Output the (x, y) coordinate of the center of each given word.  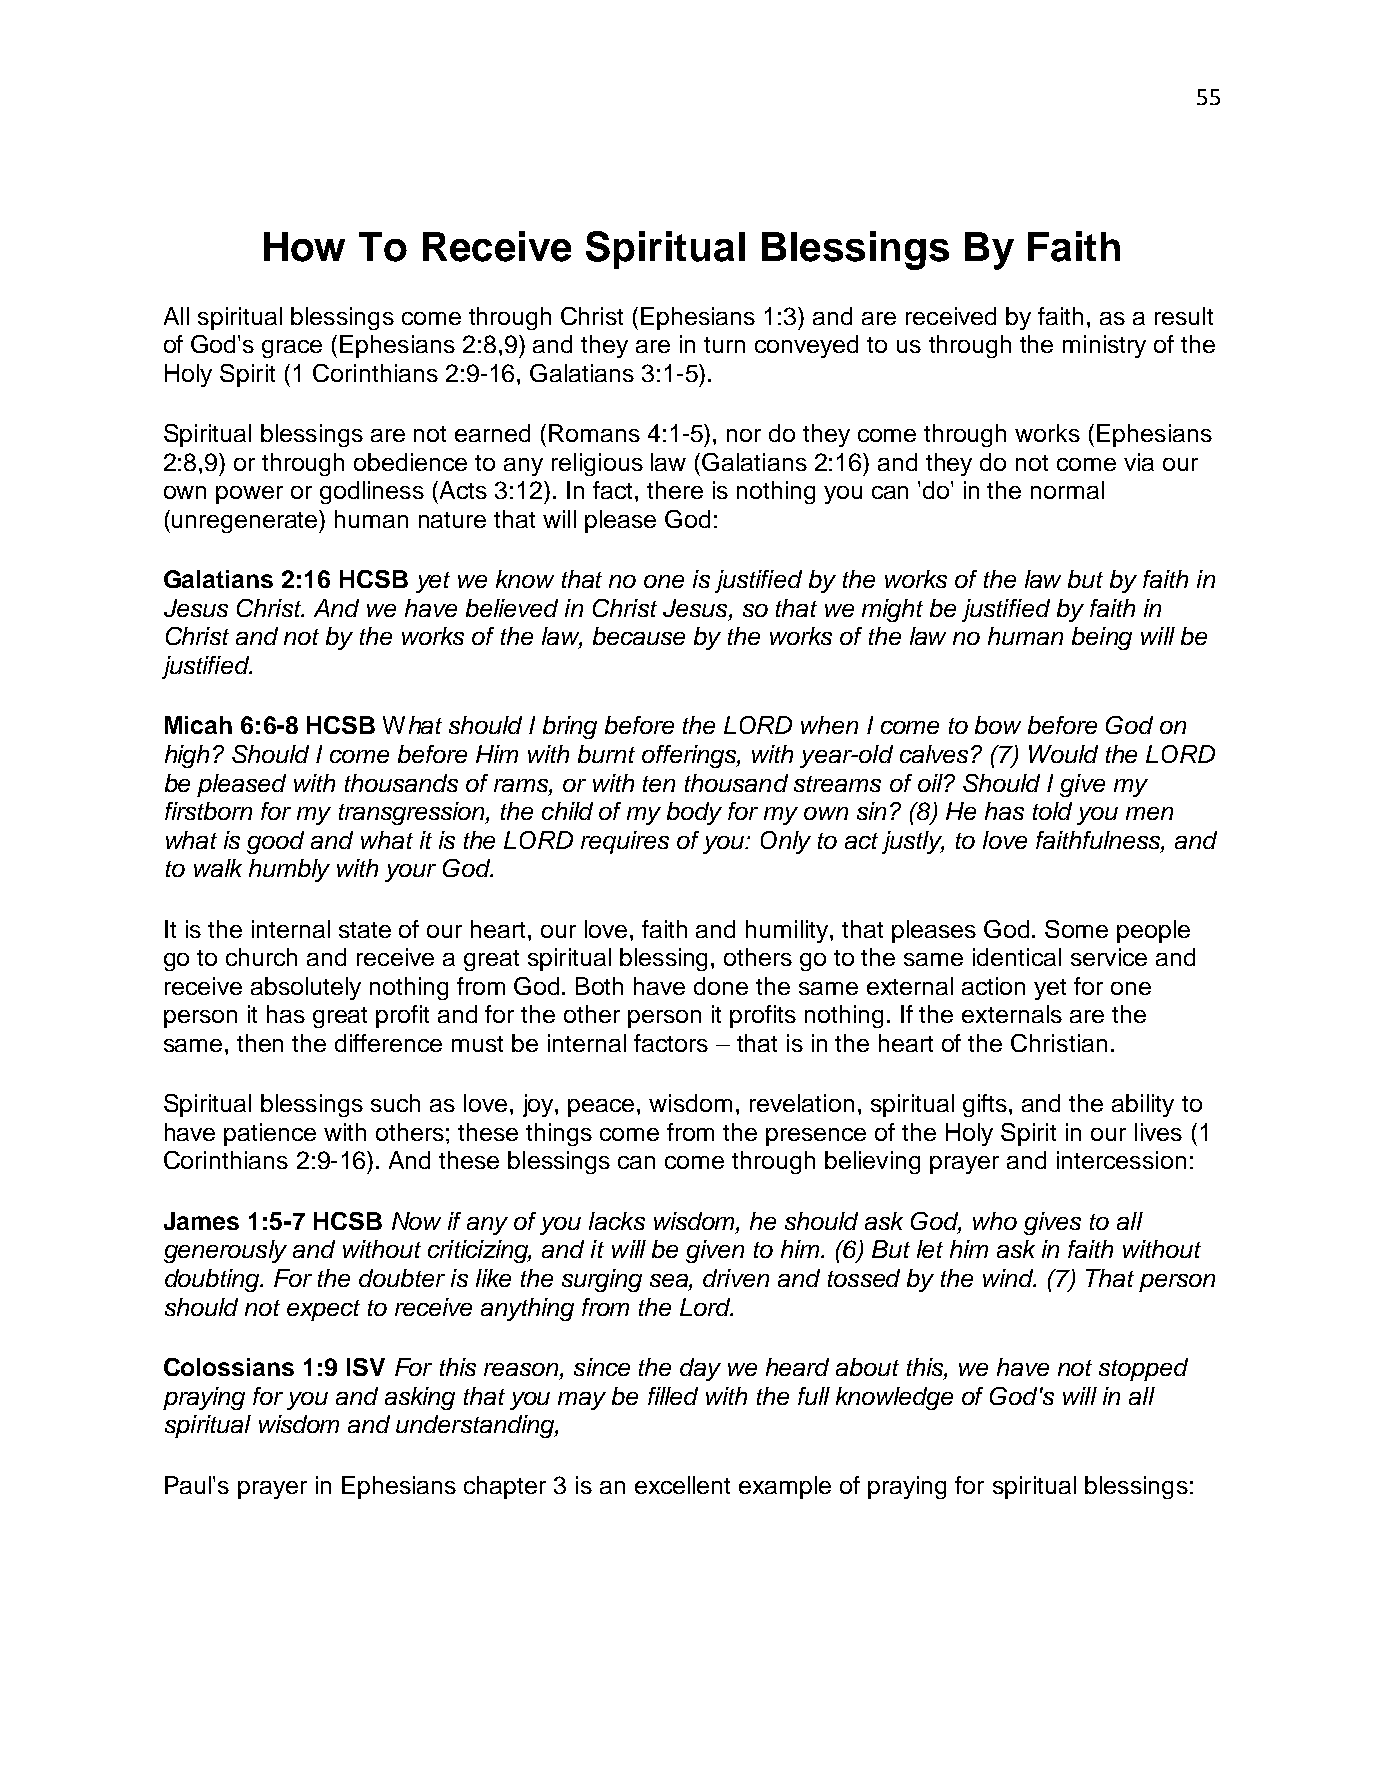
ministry (1104, 346)
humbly (289, 870)
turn (724, 345)
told (1052, 811)
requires (625, 842)
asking (420, 1398)
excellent (682, 1485)
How (304, 247)
